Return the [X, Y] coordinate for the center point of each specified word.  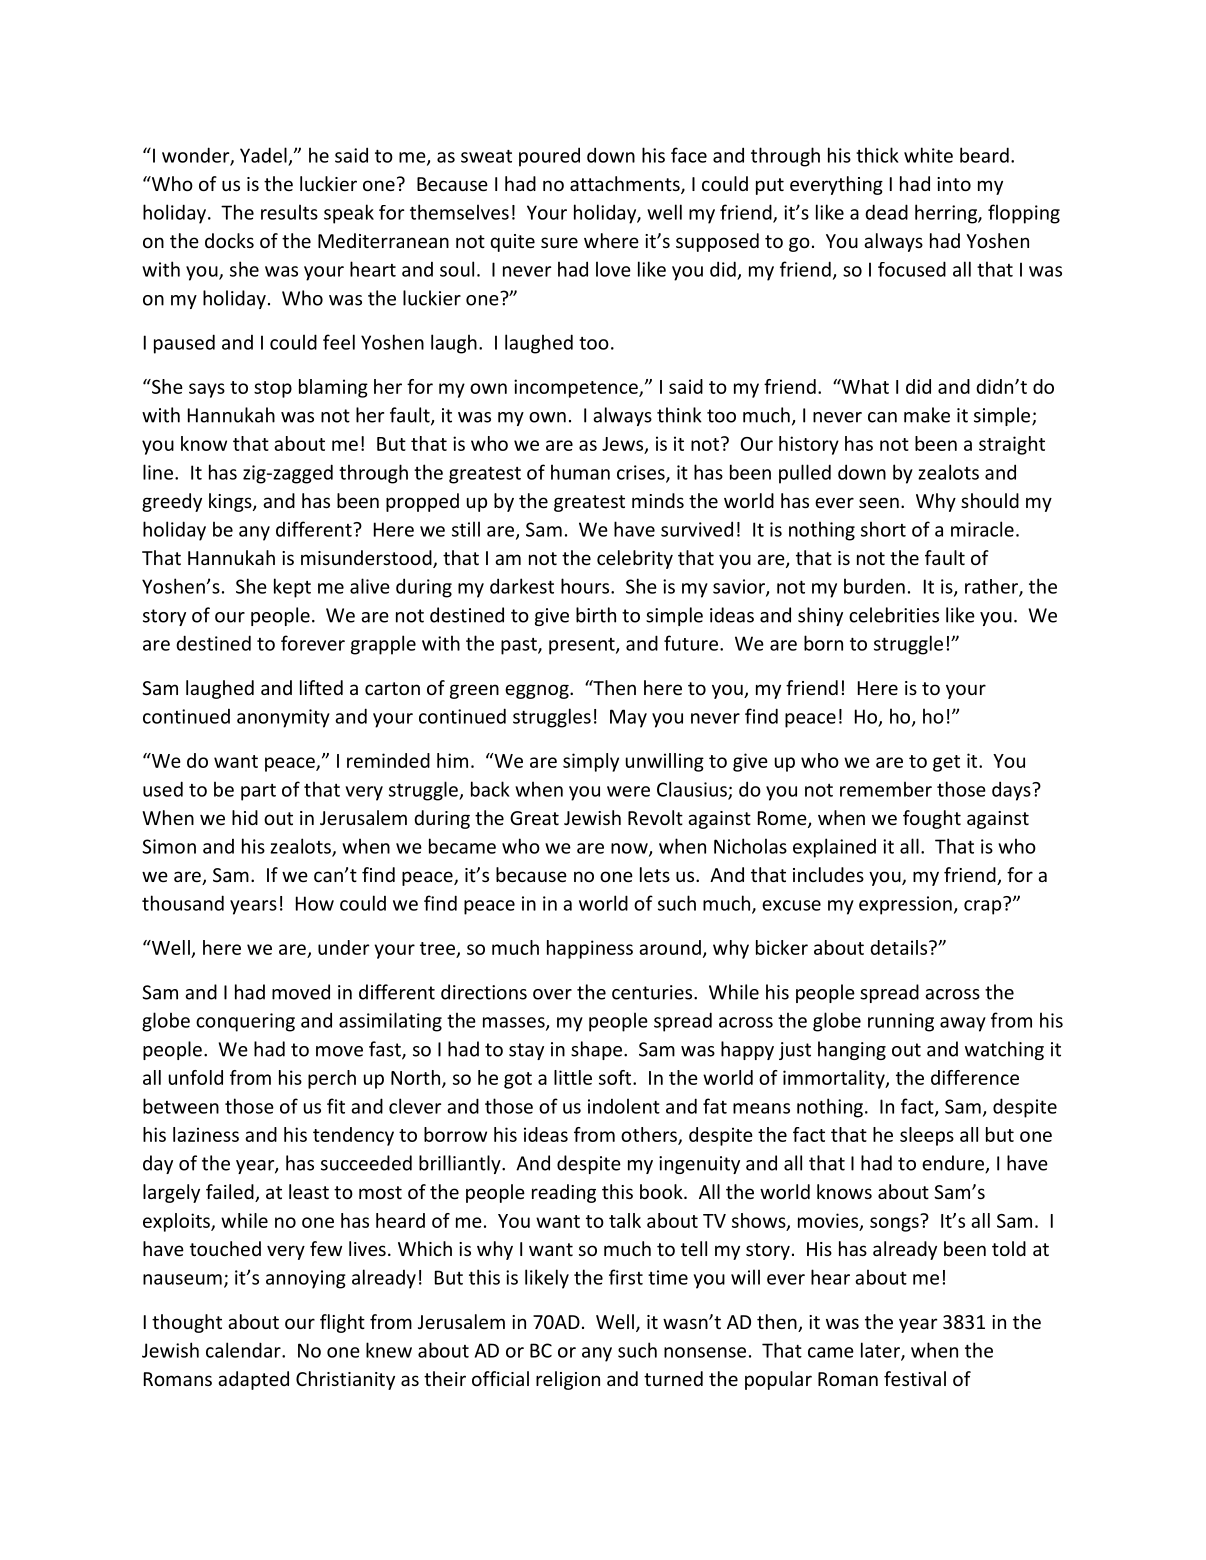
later [881, 1351]
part [258, 792]
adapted [253, 1380]
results [289, 212]
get [946, 763]
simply [591, 762]
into [954, 184]
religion [568, 1380]
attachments [626, 185]
